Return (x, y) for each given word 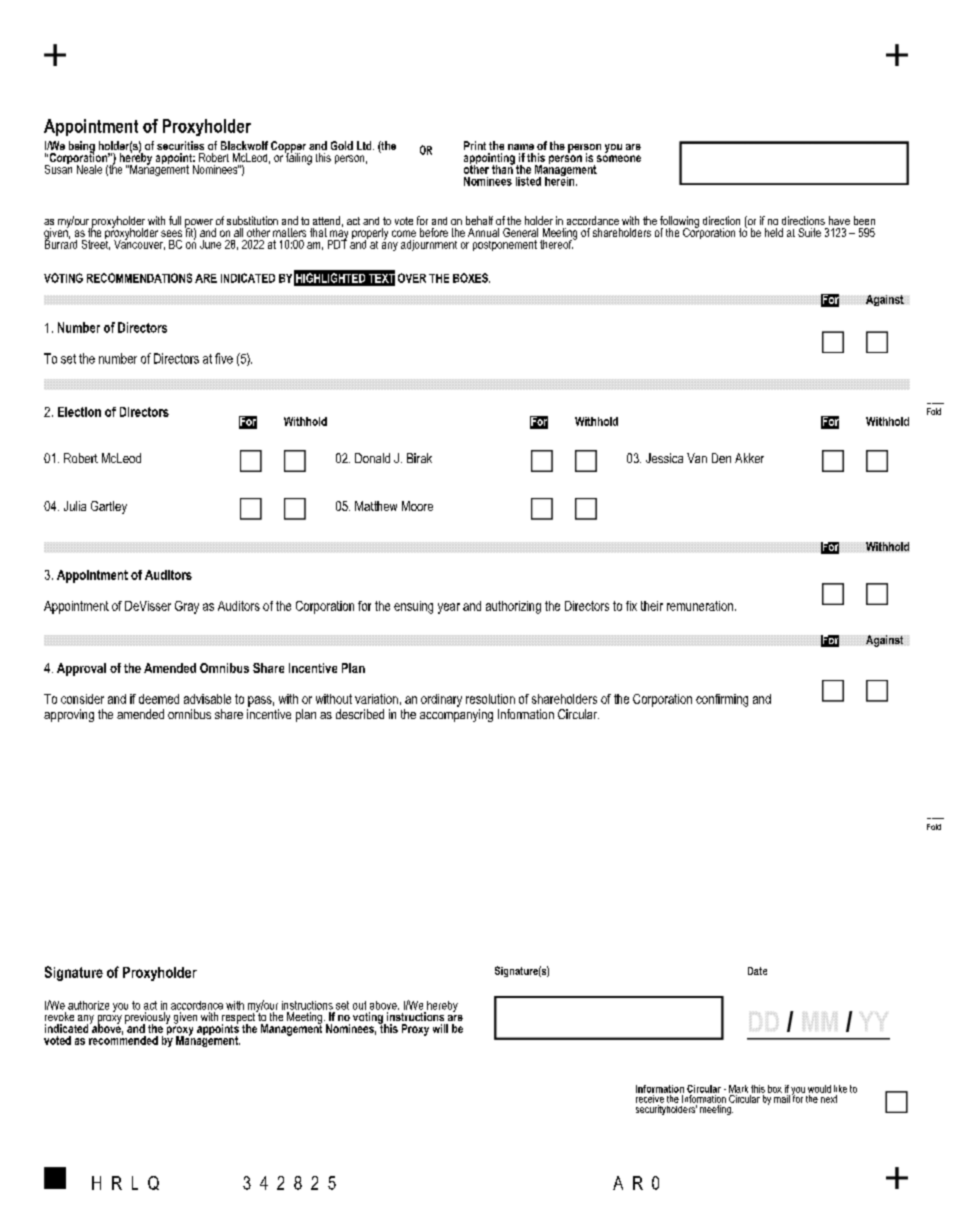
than (503, 168)
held (774, 232)
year (449, 608)
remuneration (700, 606)
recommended (123, 1039)
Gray (187, 607)
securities (180, 145)
